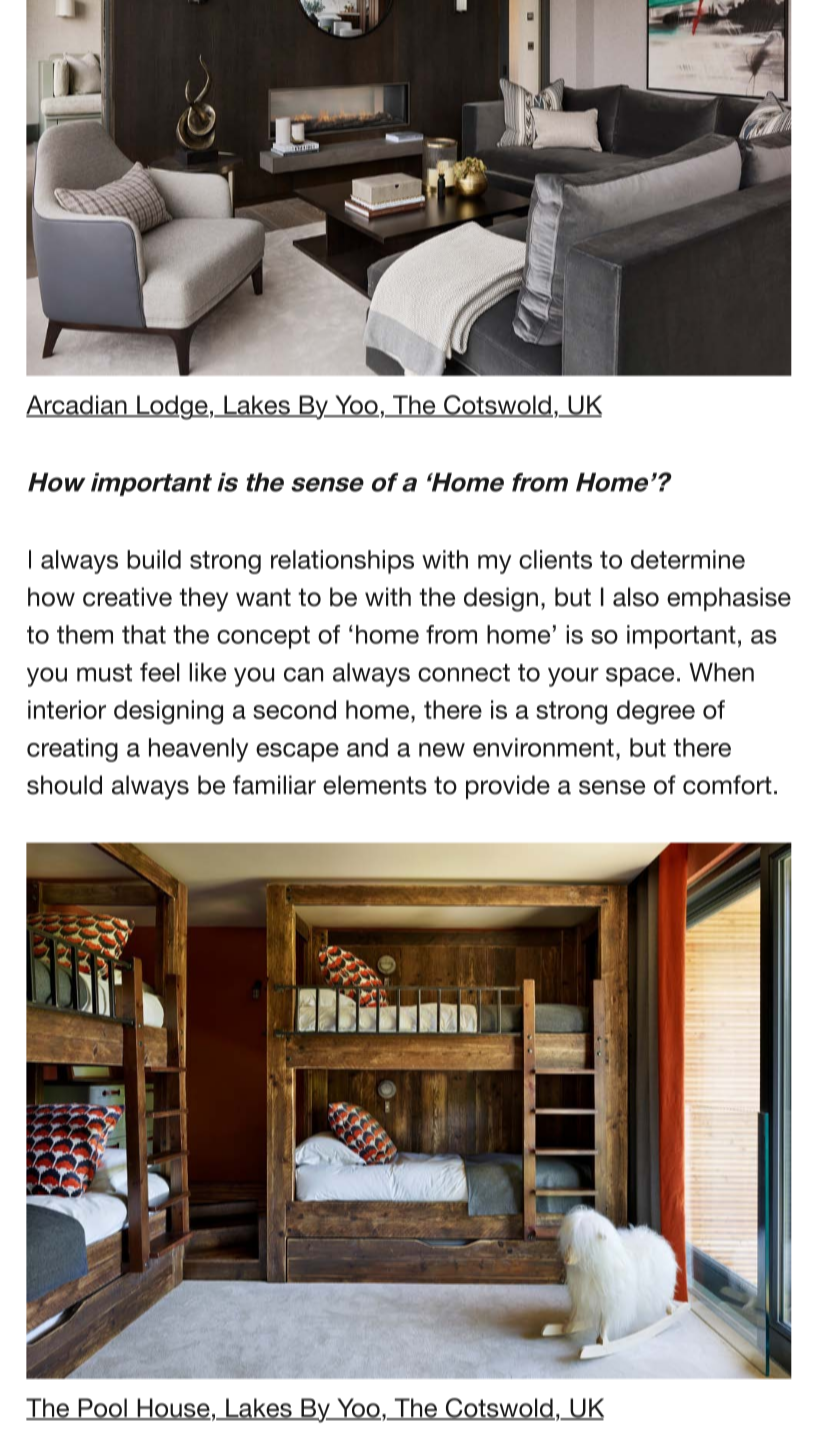 The height and width of the screenshot is (1456, 819). I want to click on elements, so click(375, 785).
